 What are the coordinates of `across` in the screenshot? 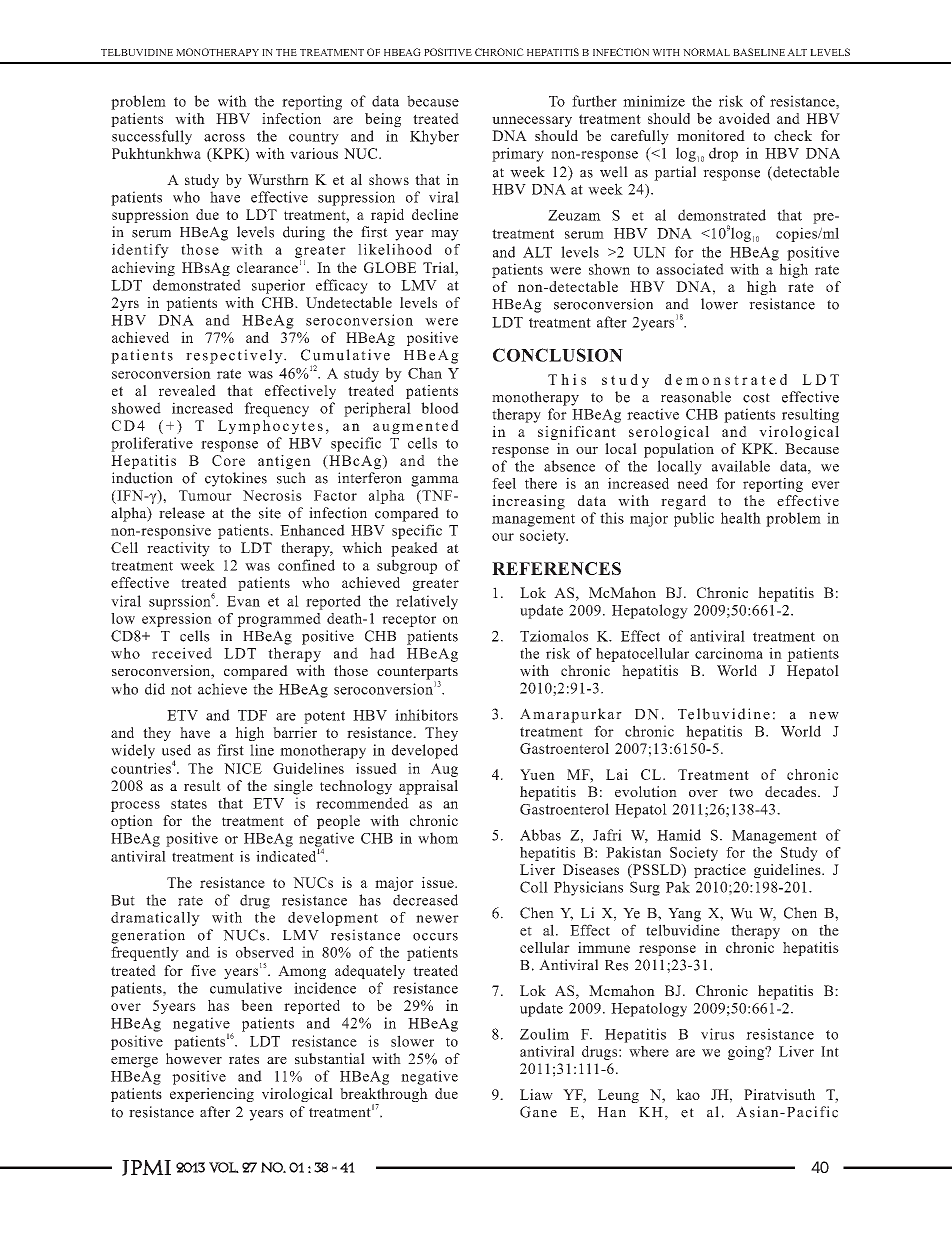 It's located at (224, 138).
